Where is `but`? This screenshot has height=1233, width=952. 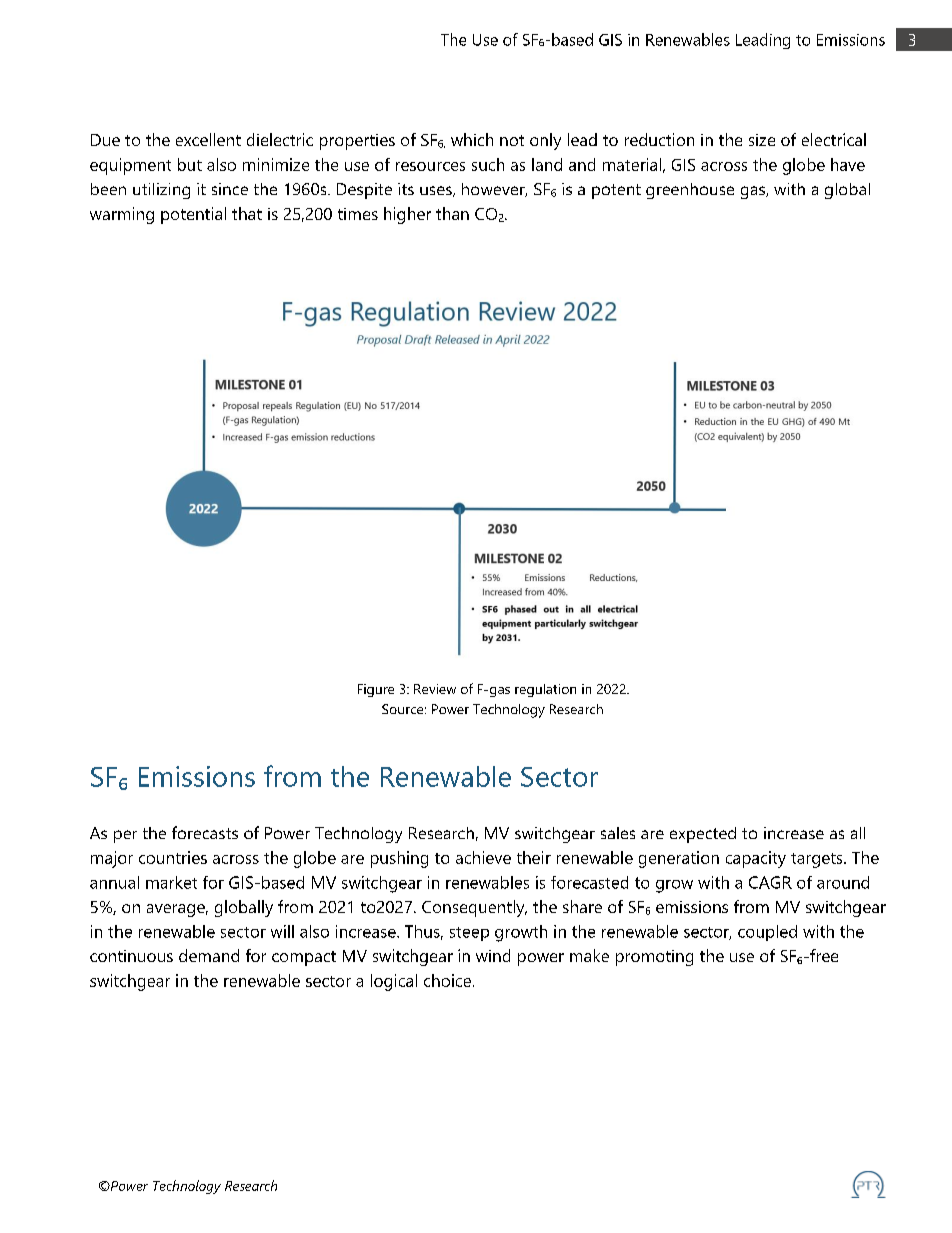 but is located at coordinates (190, 164).
